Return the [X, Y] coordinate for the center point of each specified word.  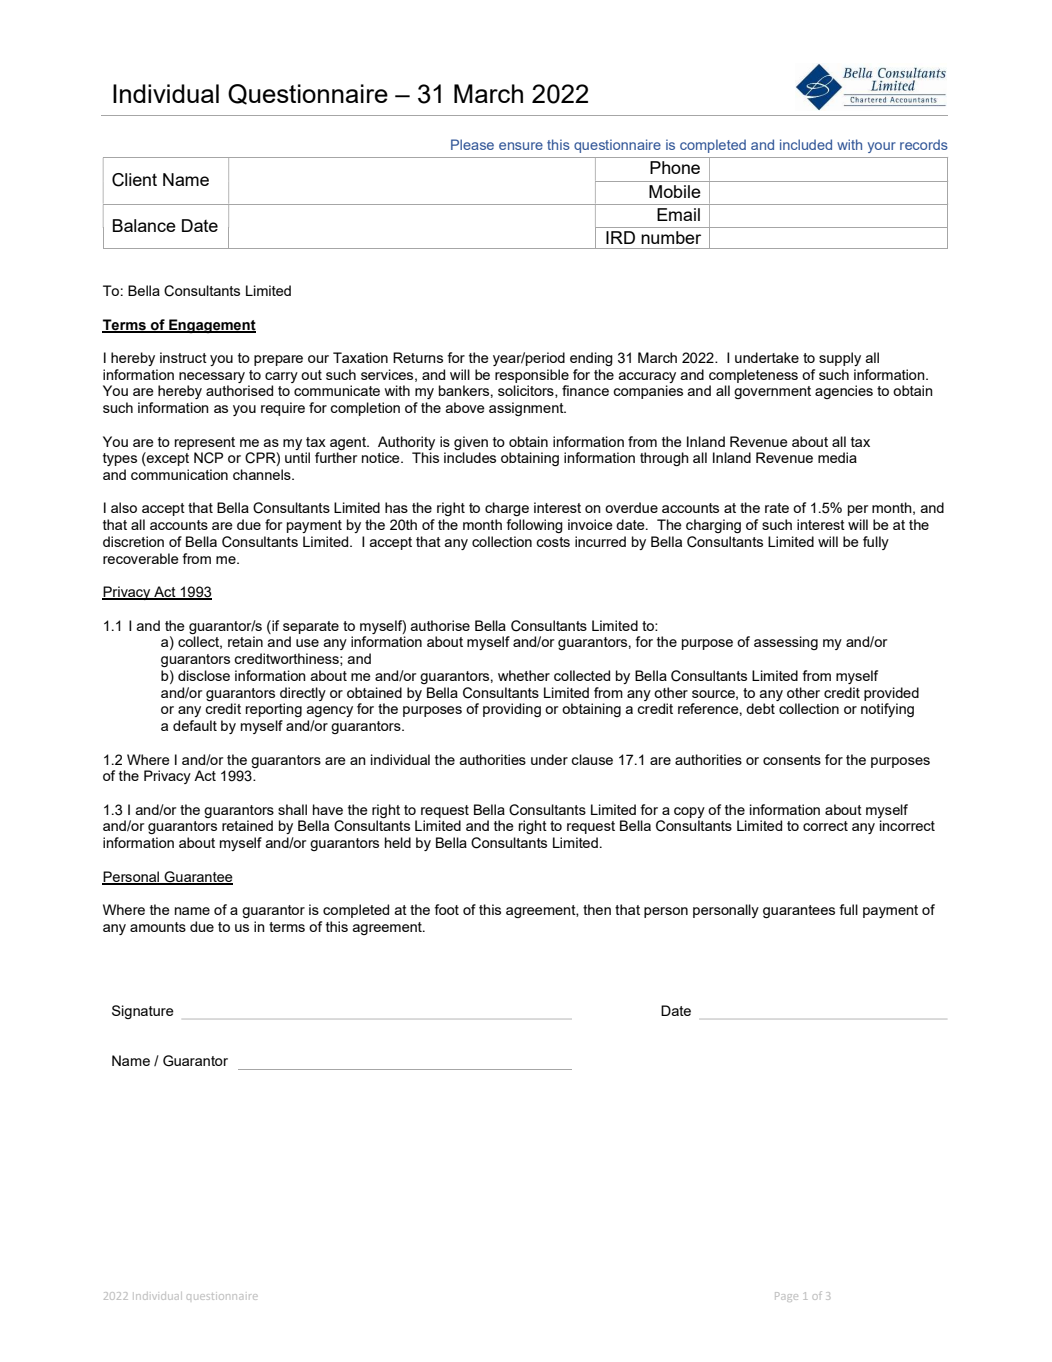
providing [512, 710]
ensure [521, 146]
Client [134, 180]
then [597, 909]
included [806, 144]
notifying [887, 710]
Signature [143, 1012]
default [195, 725]
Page [786, 1297]
